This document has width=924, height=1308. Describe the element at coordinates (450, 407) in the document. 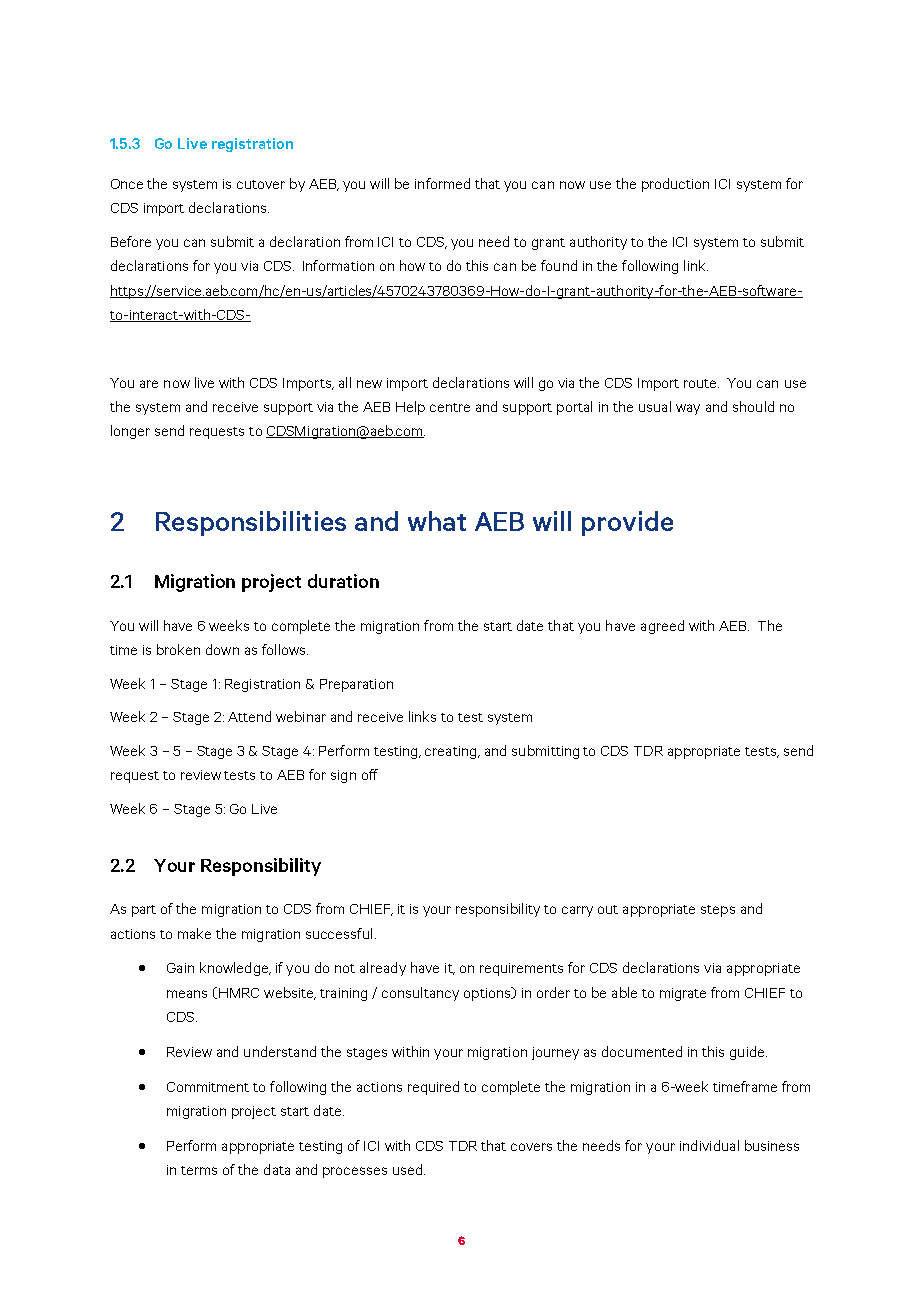

I see `centre` at that location.
